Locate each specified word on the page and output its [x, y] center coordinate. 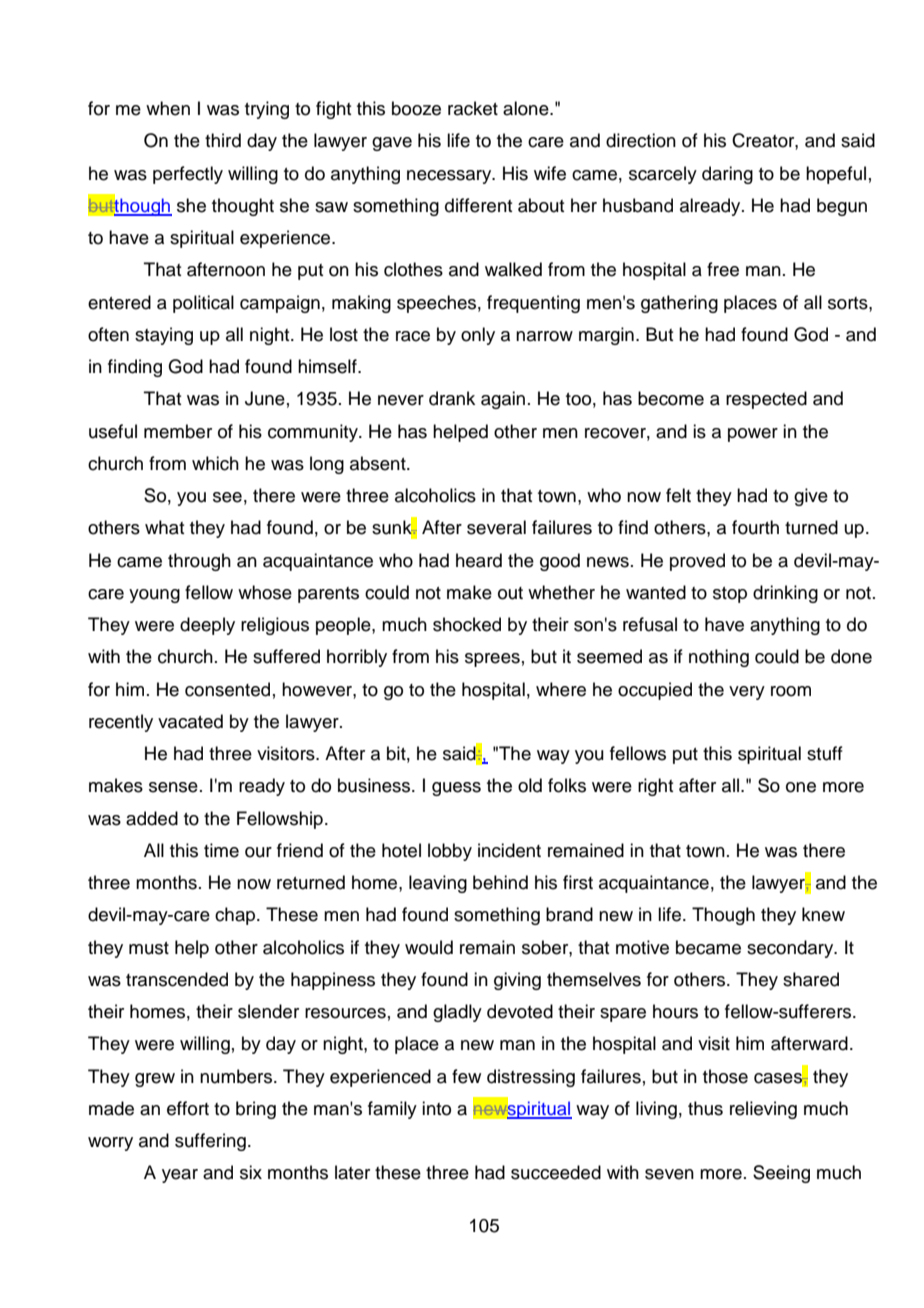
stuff [825, 753]
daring [727, 175]
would [429, 947]
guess [456, 789]
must [149, 948]
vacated [190, 721]
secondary [791, 949]
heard [479, 560]
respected [766, 400]
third [223, 140]
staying [164, 336]
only [478, 336]
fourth [755, 527]
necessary [450, 177]
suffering [210, 1142]
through [199, 562]
